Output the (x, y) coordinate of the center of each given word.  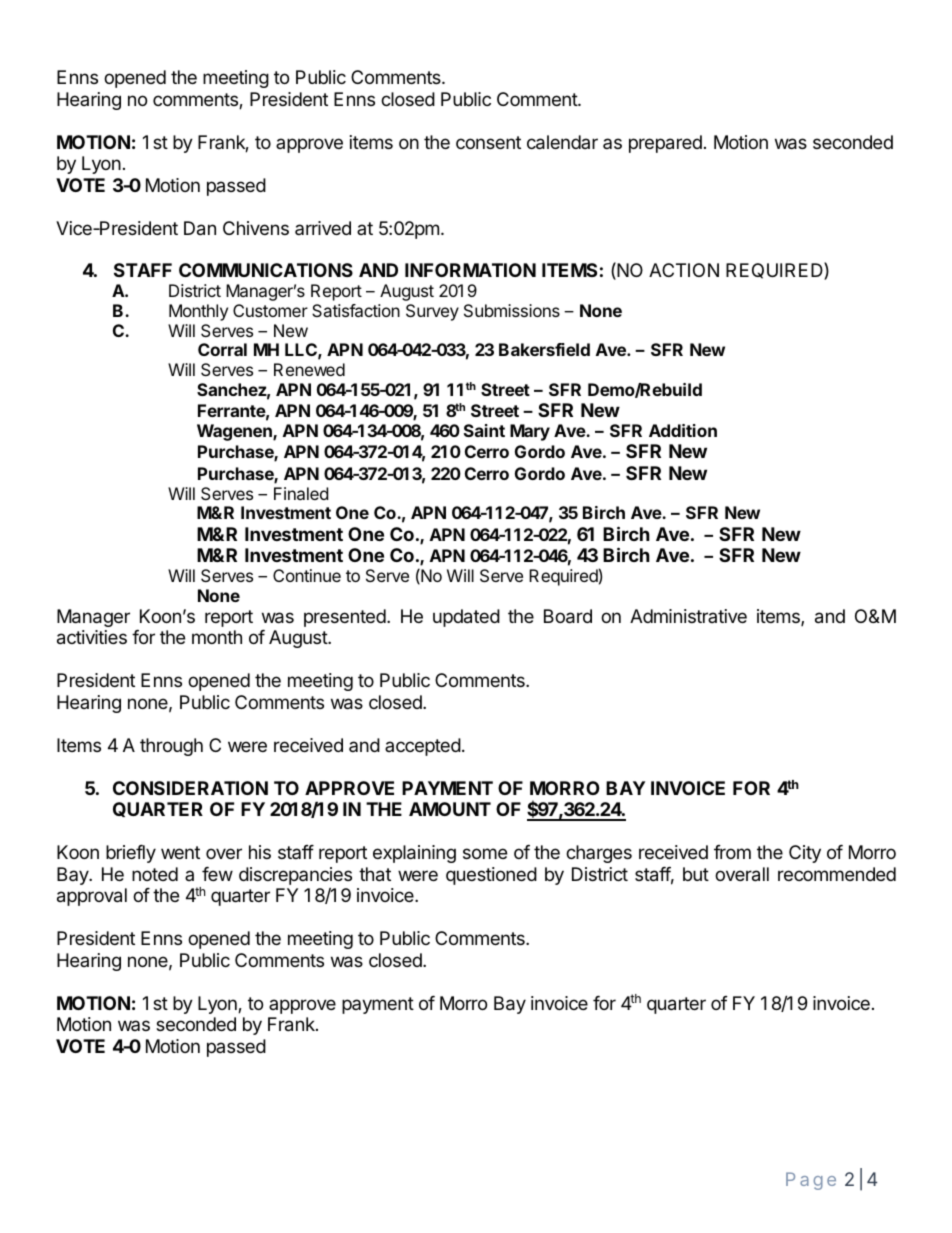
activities (92, 637)
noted (155, 874)
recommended (837, 874)
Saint (484, 430)
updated (466, 618)
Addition (683, 430)
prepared (665, 144)
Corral (222, 349)
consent (488, 142)
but (696, 874)
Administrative (688, 616)
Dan (200, 228)
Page (811, 1181)
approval (92, 897)
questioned (491, 876)
